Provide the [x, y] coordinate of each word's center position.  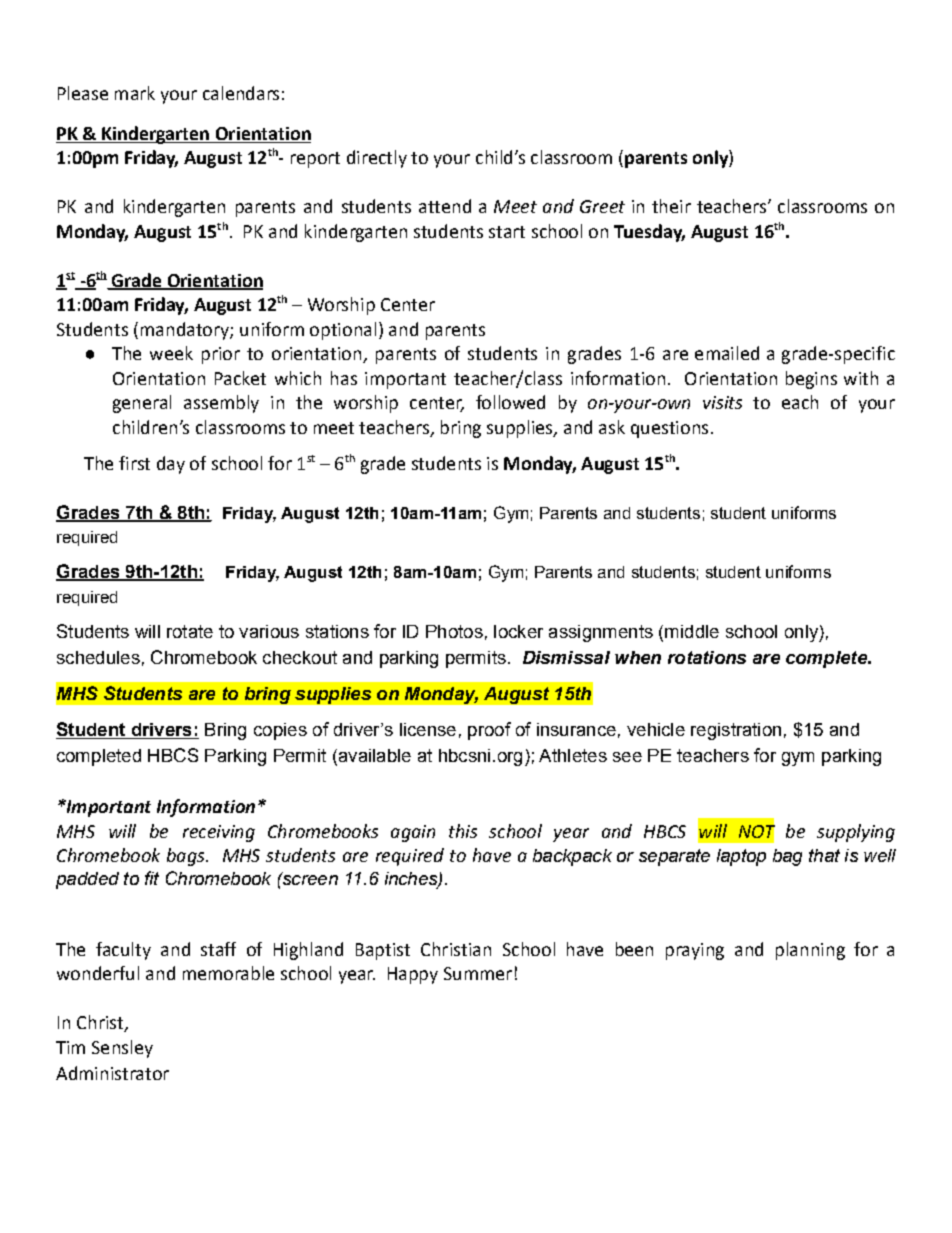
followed [510, 402]
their [671, 206]
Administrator [112, 1073]
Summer [478, 973]
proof [489, 731]
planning [810, 951]
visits [722, 402]
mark [135, 93]
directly [377, 159]
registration [736, 731]
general [142, 404]
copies [280, 731]
